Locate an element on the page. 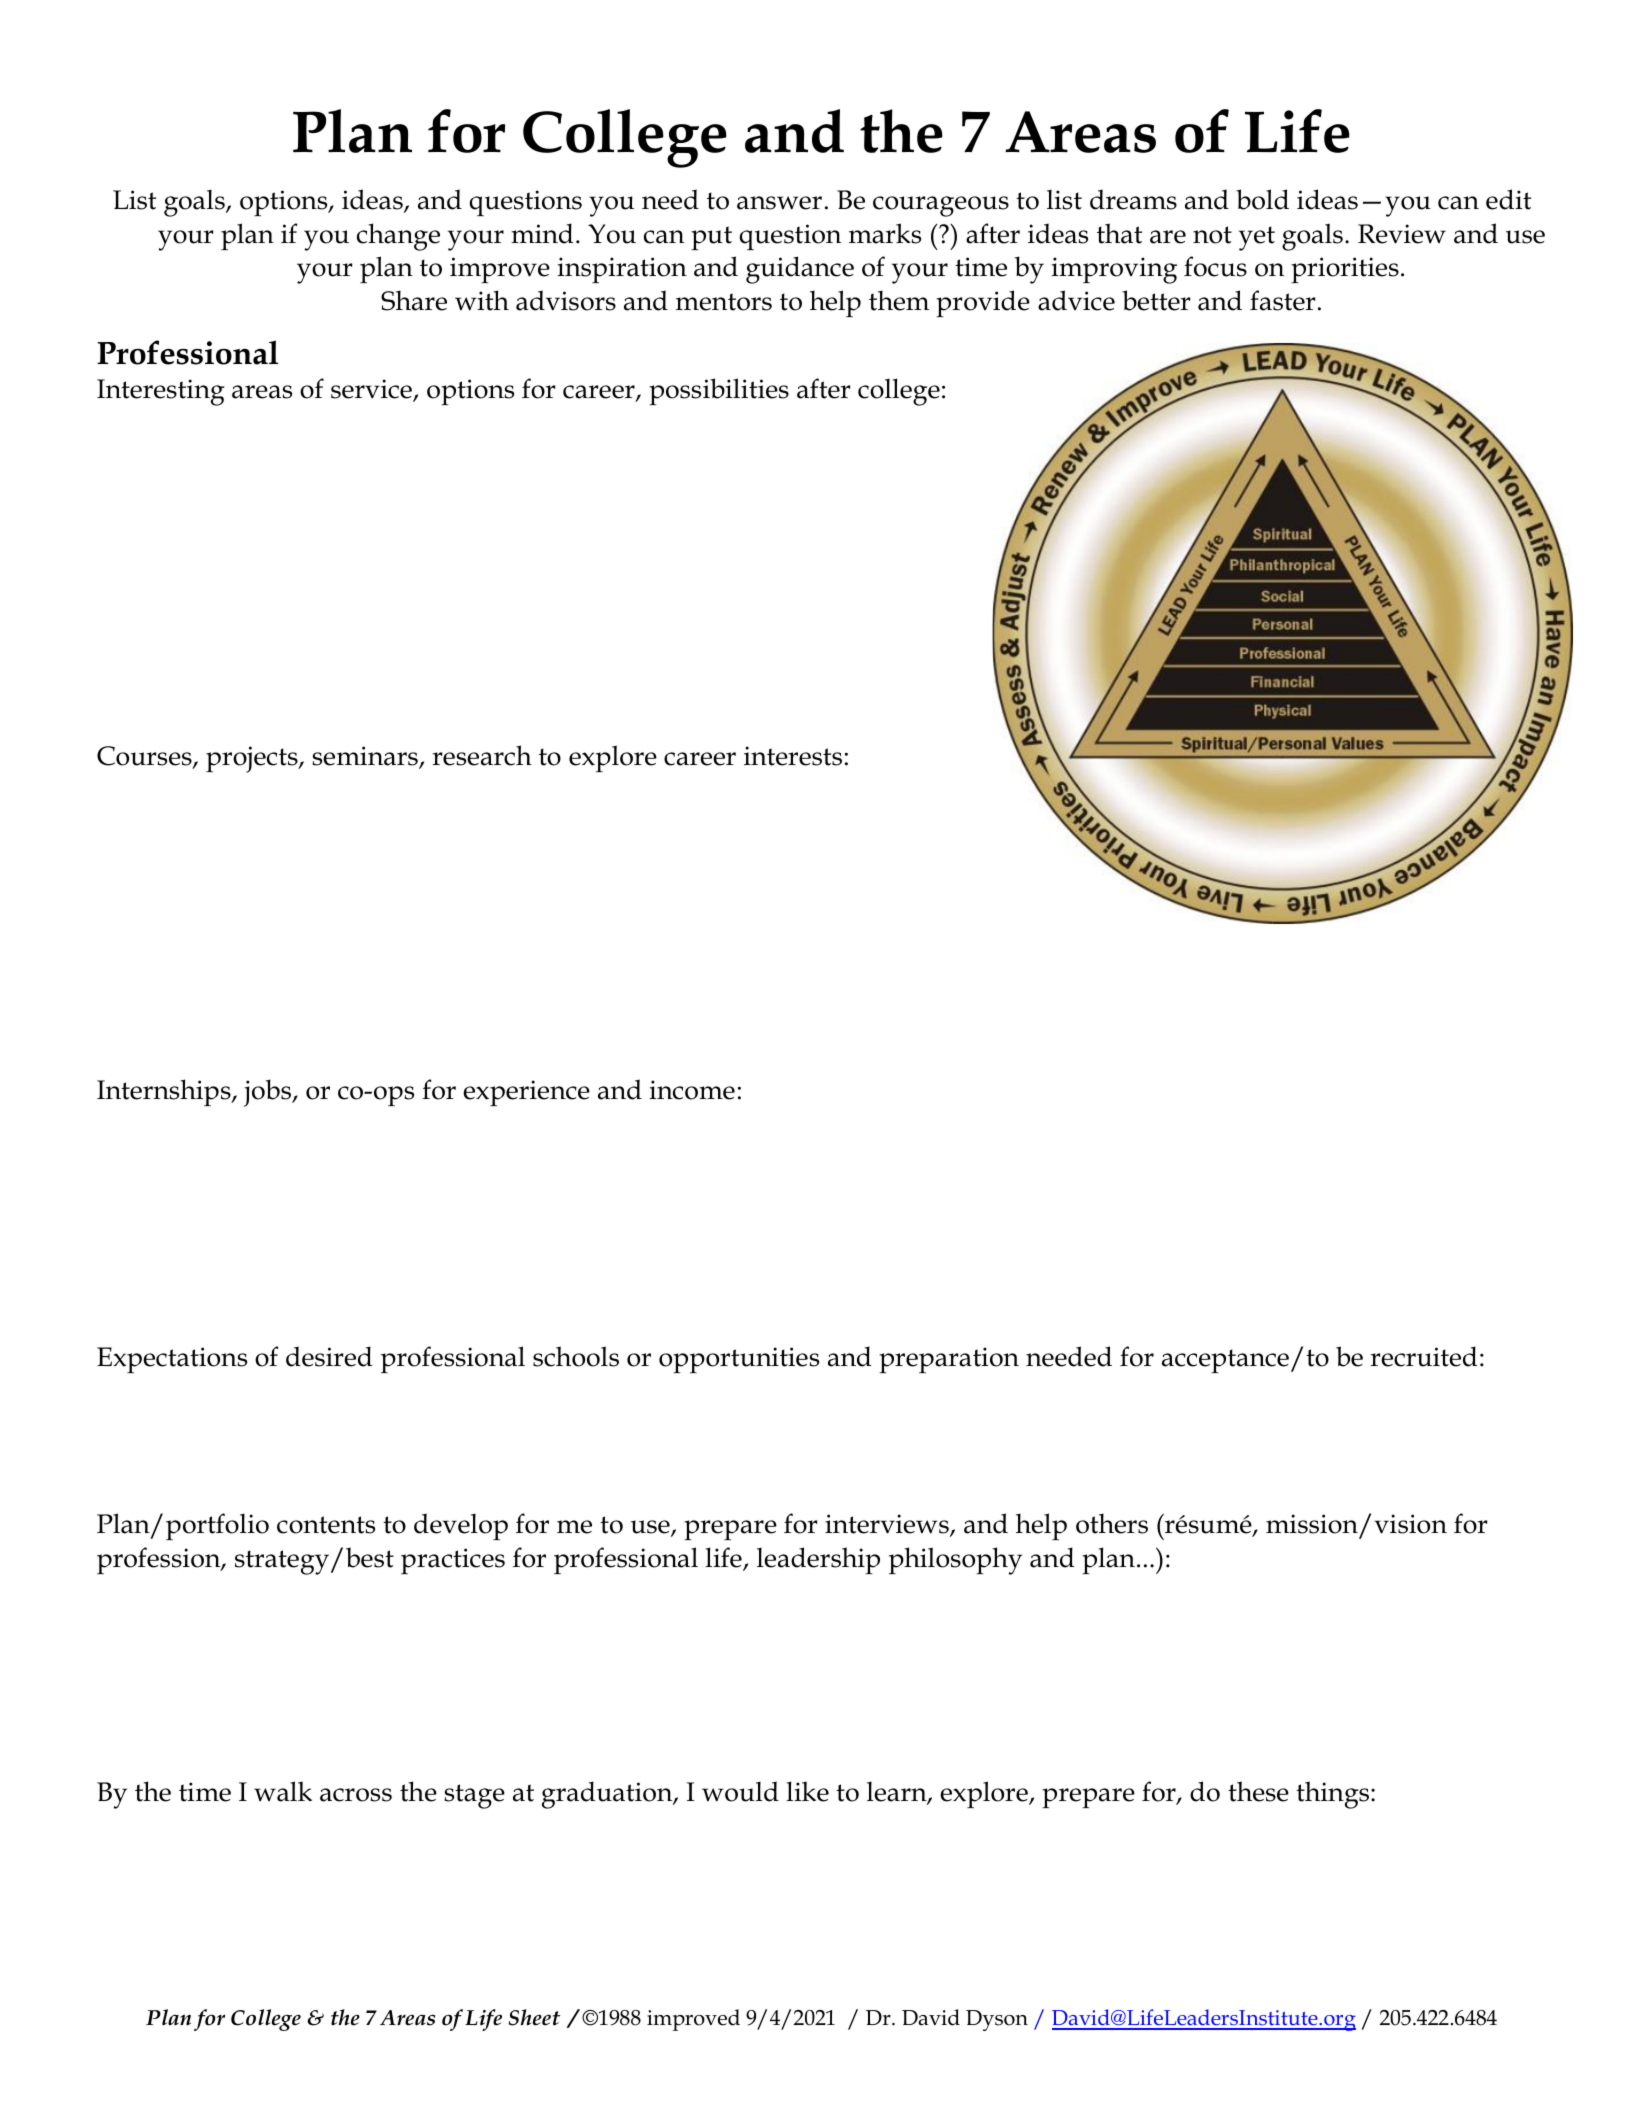  priorities is located at coordinates (1345, 270).
